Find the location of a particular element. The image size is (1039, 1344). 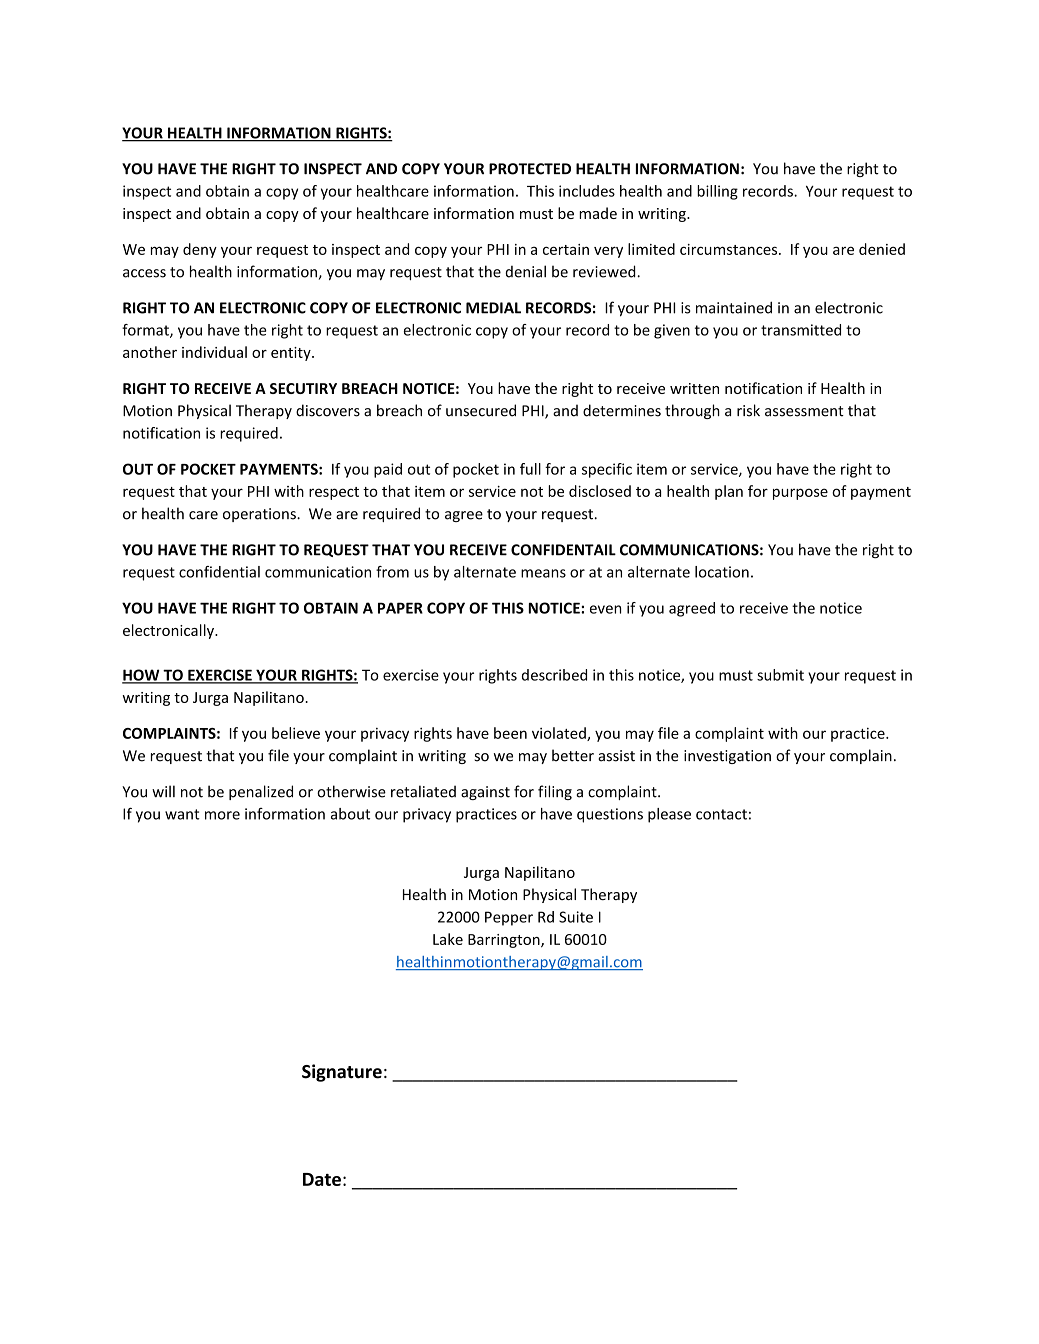

full is located at coordinates (530, 469).
